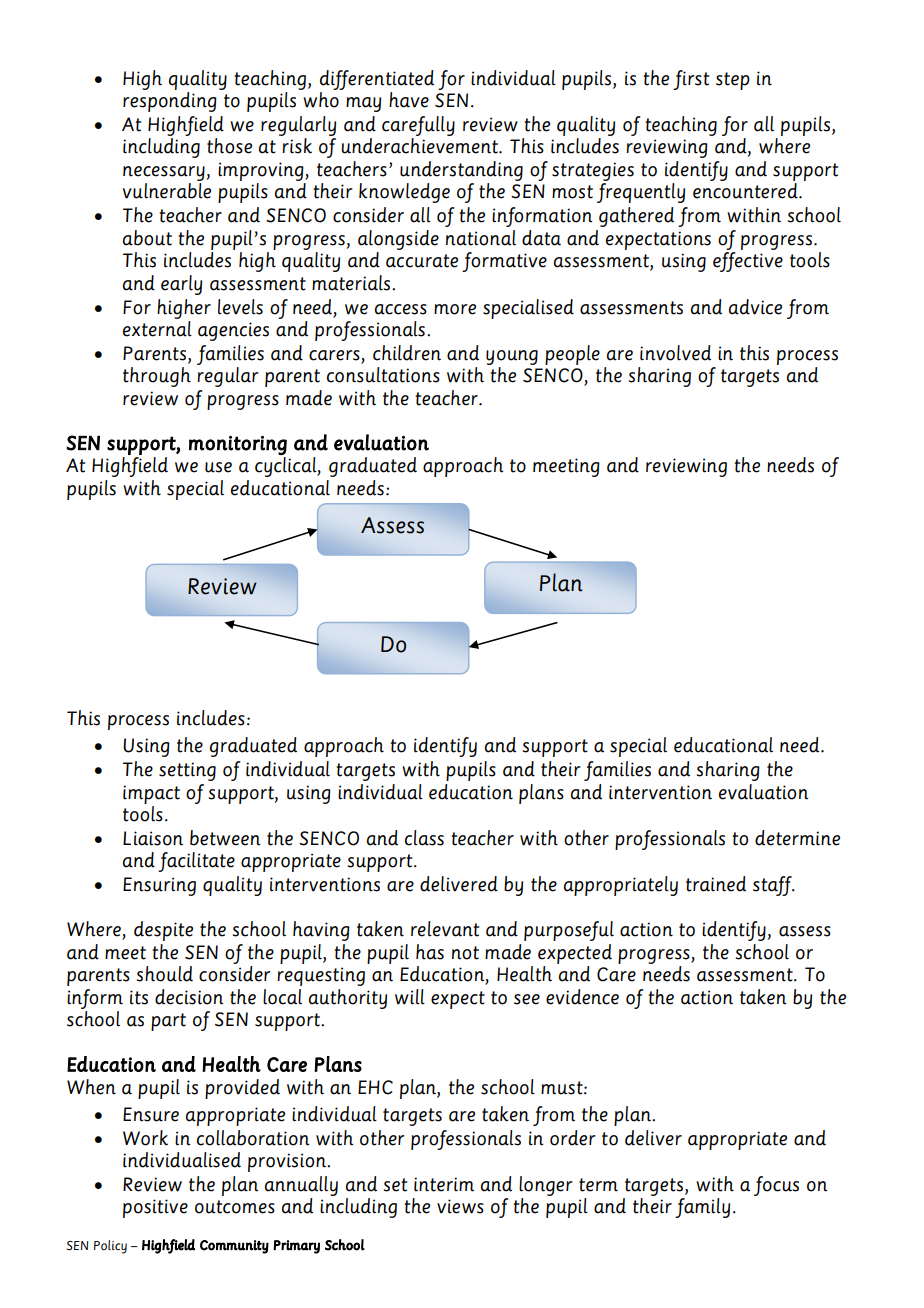 The height and width of the screenshot is (1308, 924). Describe the element at coordinates (170, 102) in the screenshot. I see `responding` at that location.
